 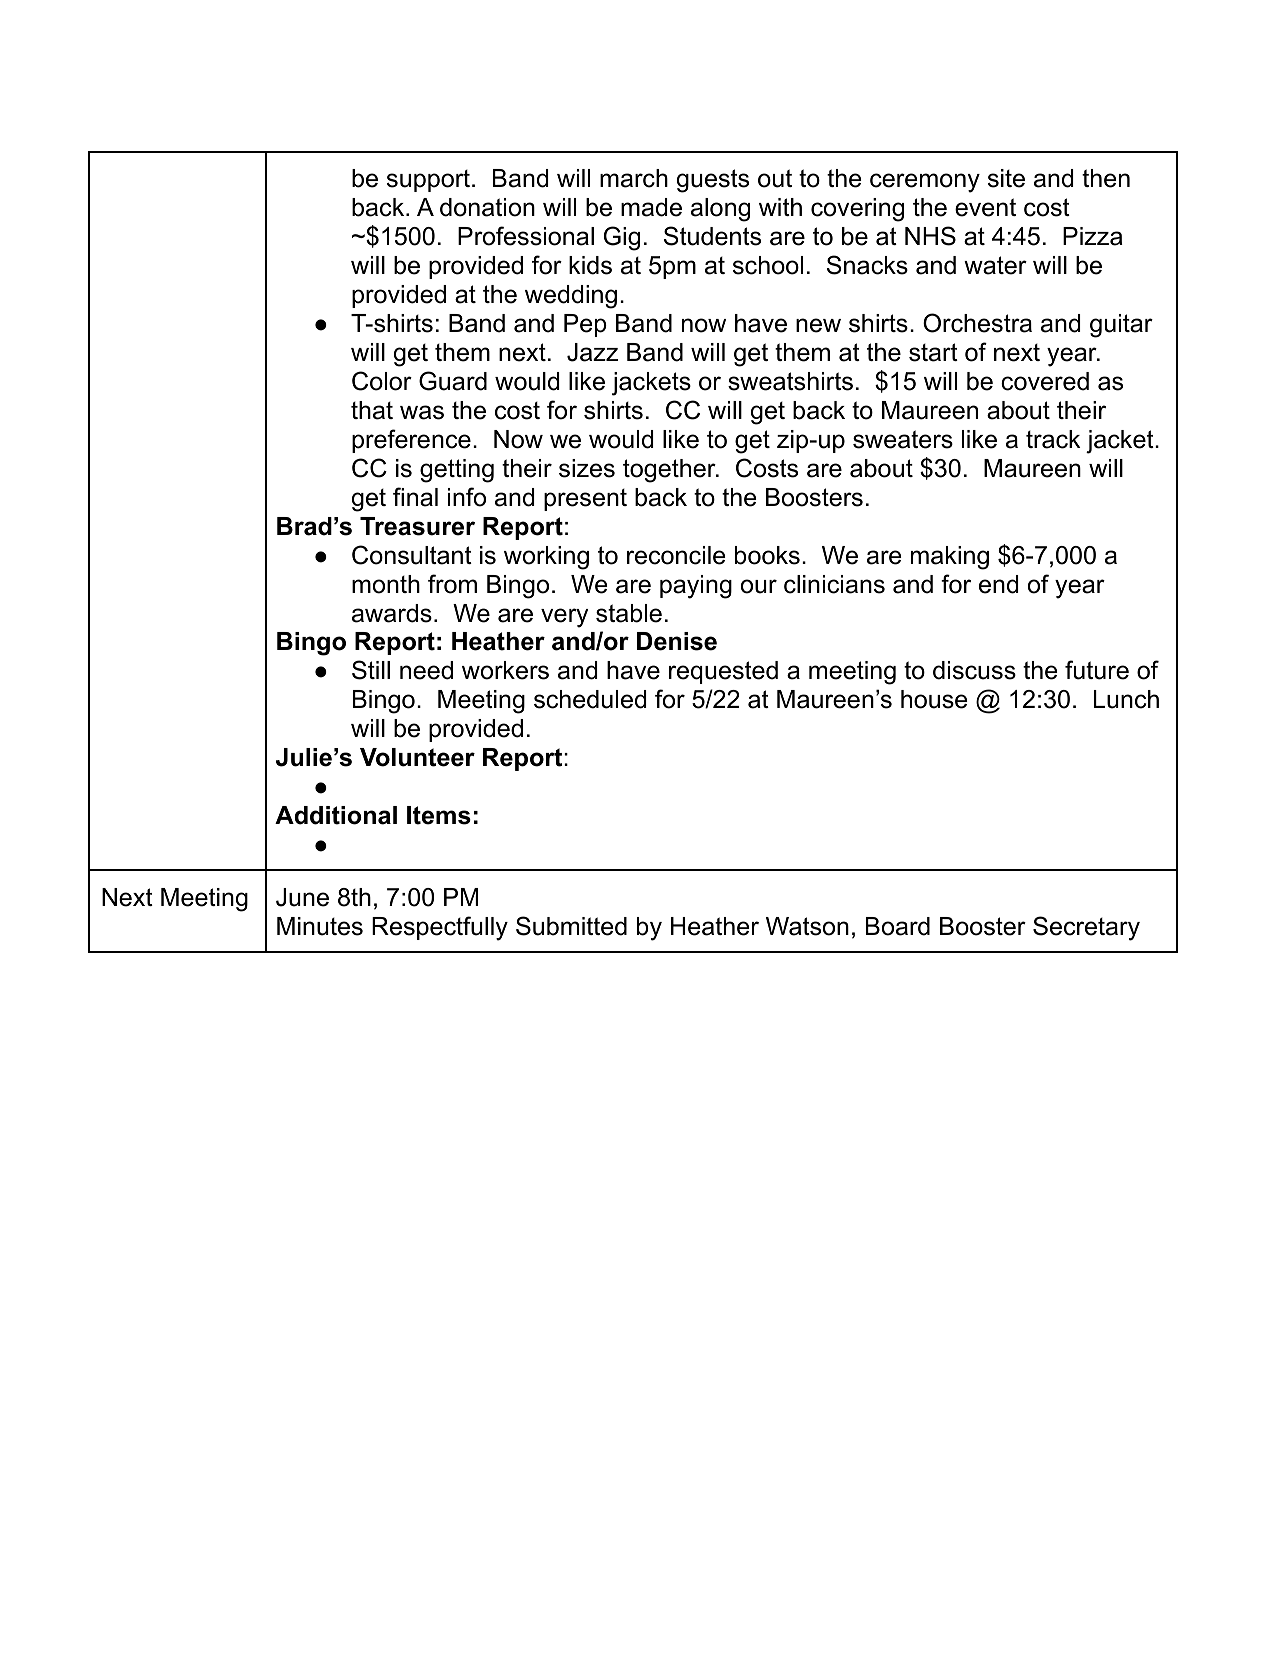 What do you see at coordinates (807, 926) in the screenshot?
I see `Watson` at bounding box center [807, 926].
